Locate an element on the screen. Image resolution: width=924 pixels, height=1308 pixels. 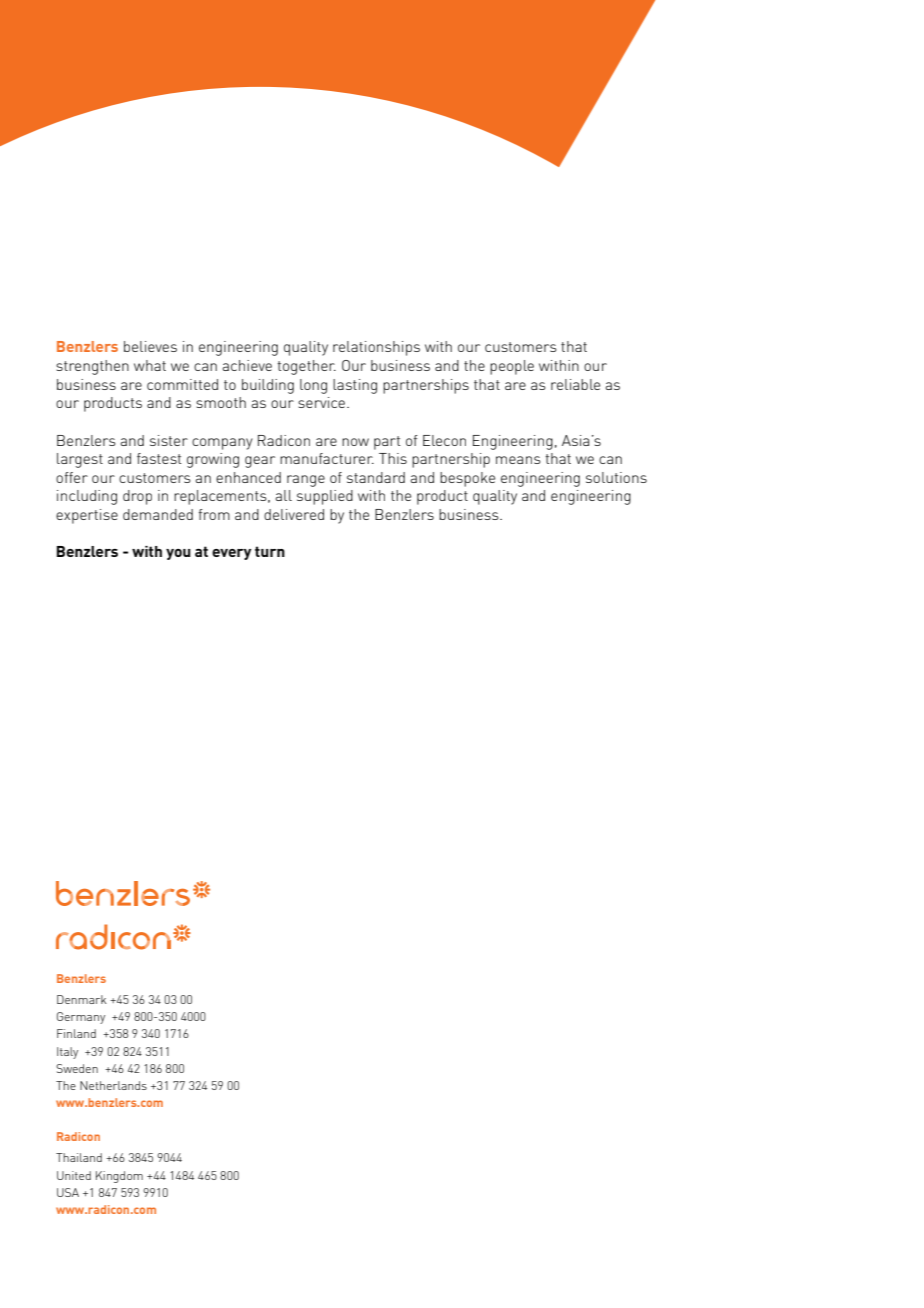
turn is located at coordinates (270, 551).
